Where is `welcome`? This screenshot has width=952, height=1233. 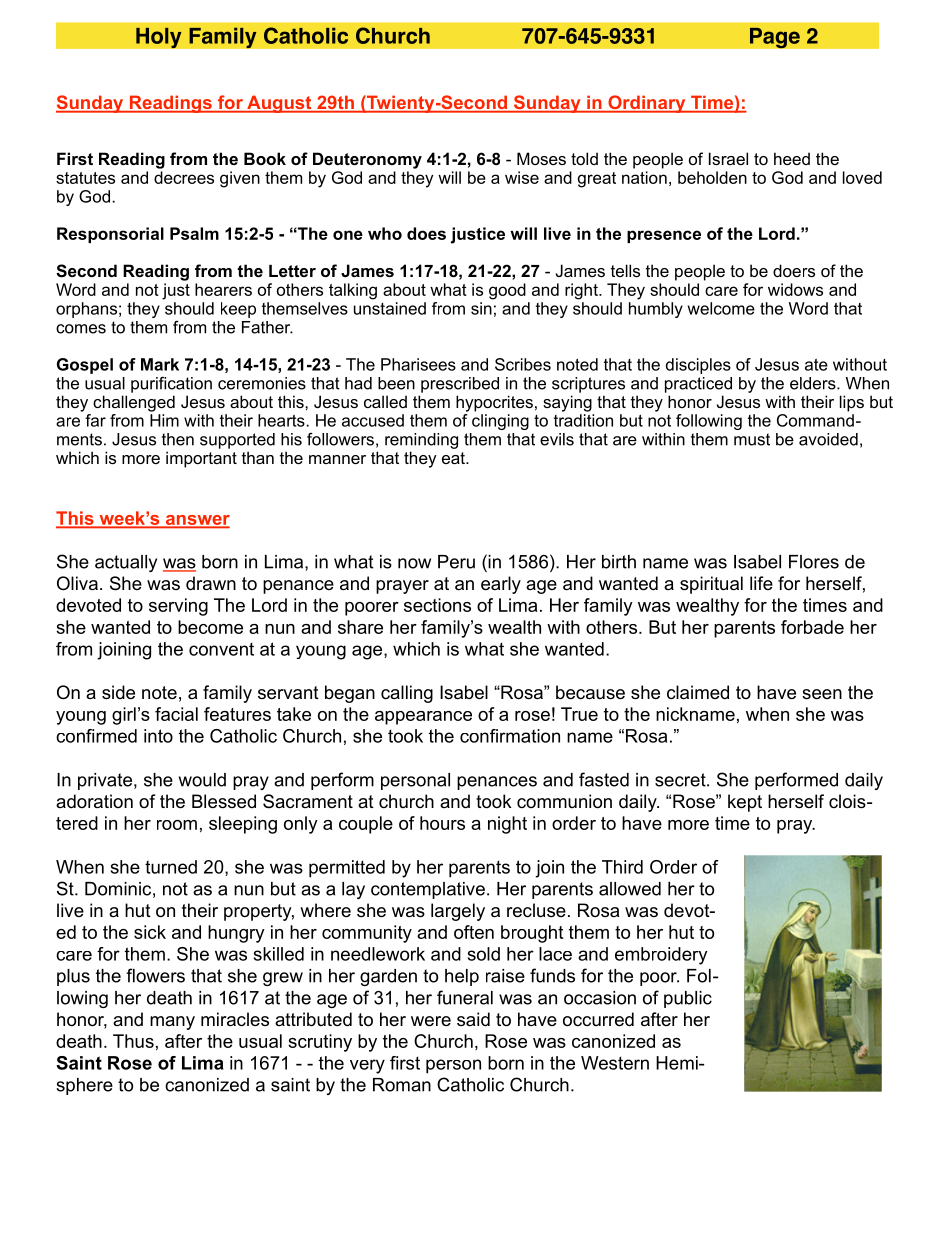 welcome is located at coordinates (721, 308).
